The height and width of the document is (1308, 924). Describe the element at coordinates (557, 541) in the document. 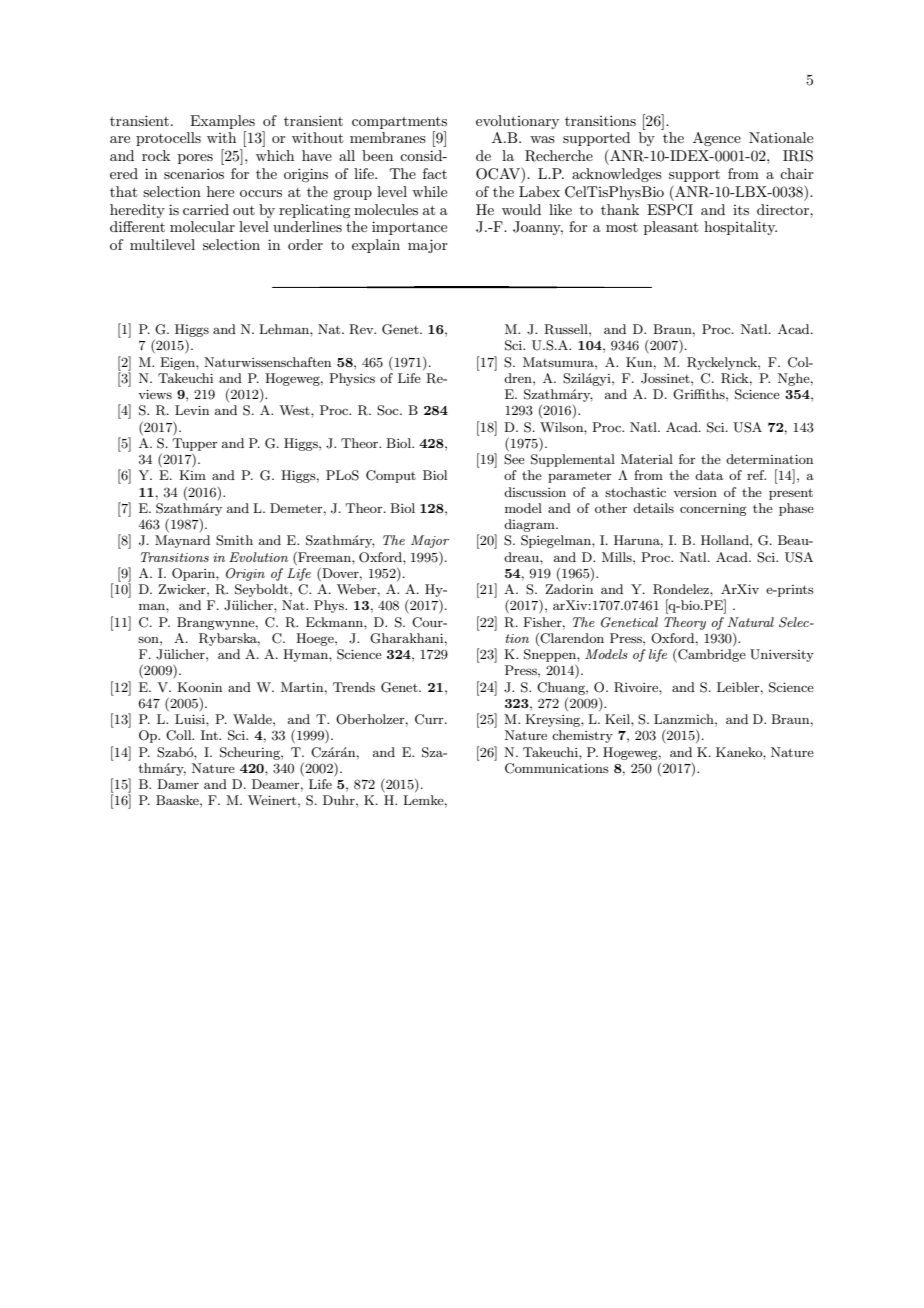

I see `Spiegelman` at that location.
